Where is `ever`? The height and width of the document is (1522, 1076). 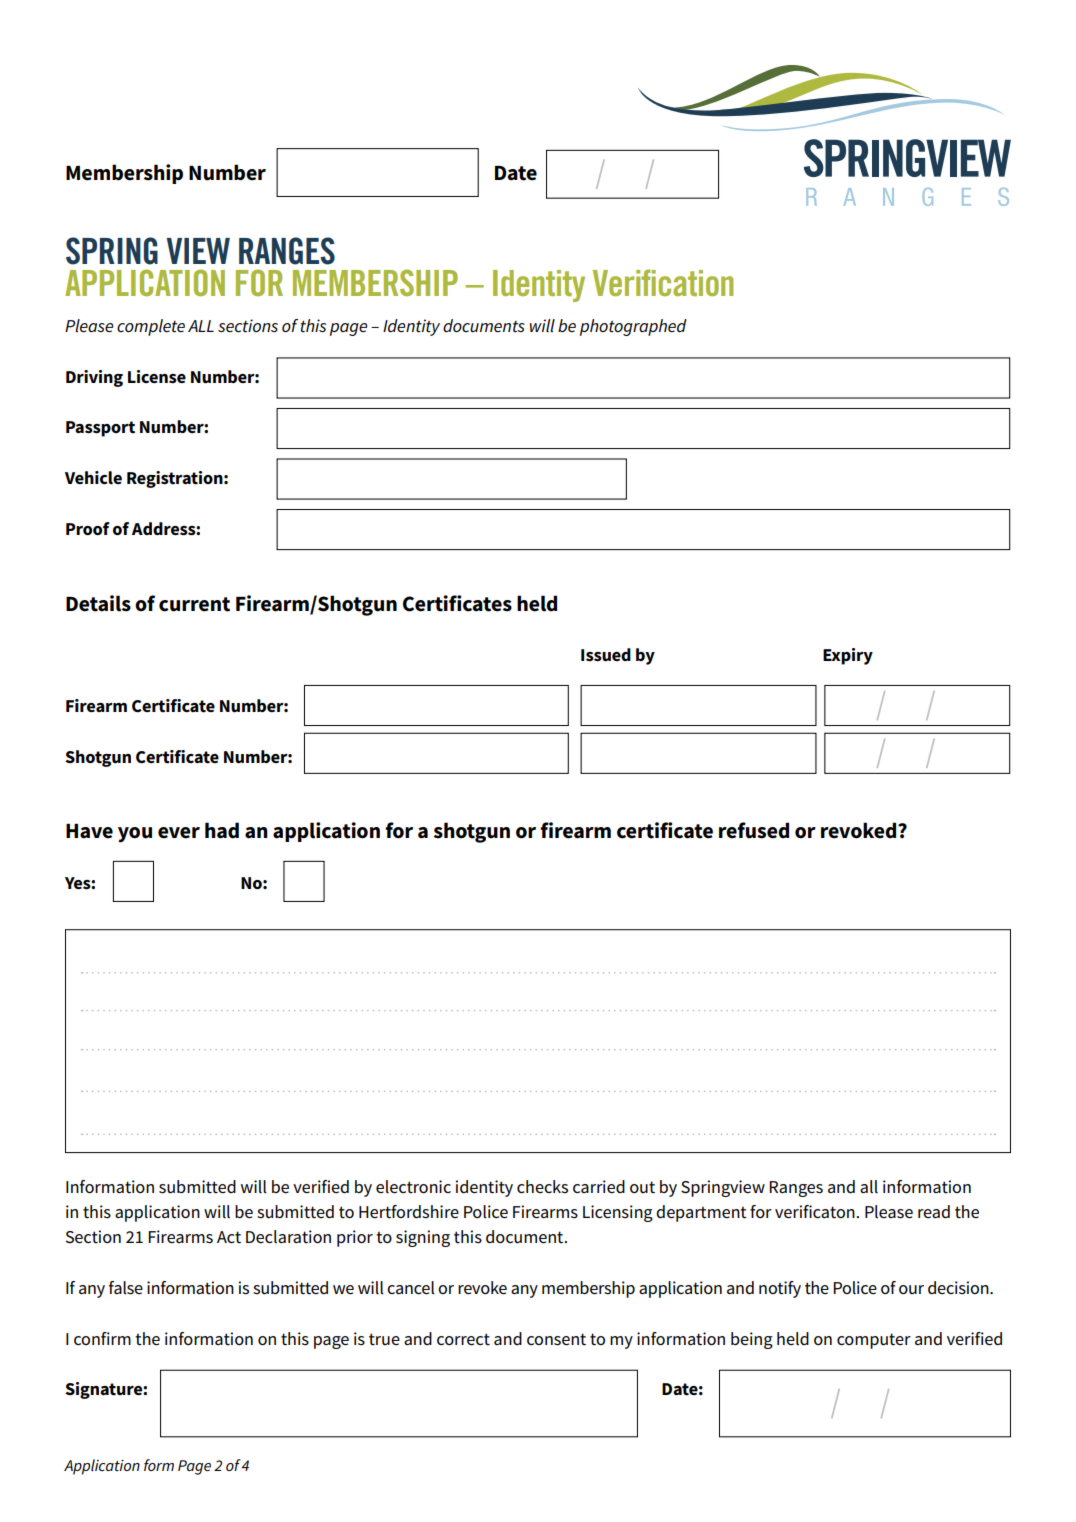
ever is located at coordinates (179, 833).
